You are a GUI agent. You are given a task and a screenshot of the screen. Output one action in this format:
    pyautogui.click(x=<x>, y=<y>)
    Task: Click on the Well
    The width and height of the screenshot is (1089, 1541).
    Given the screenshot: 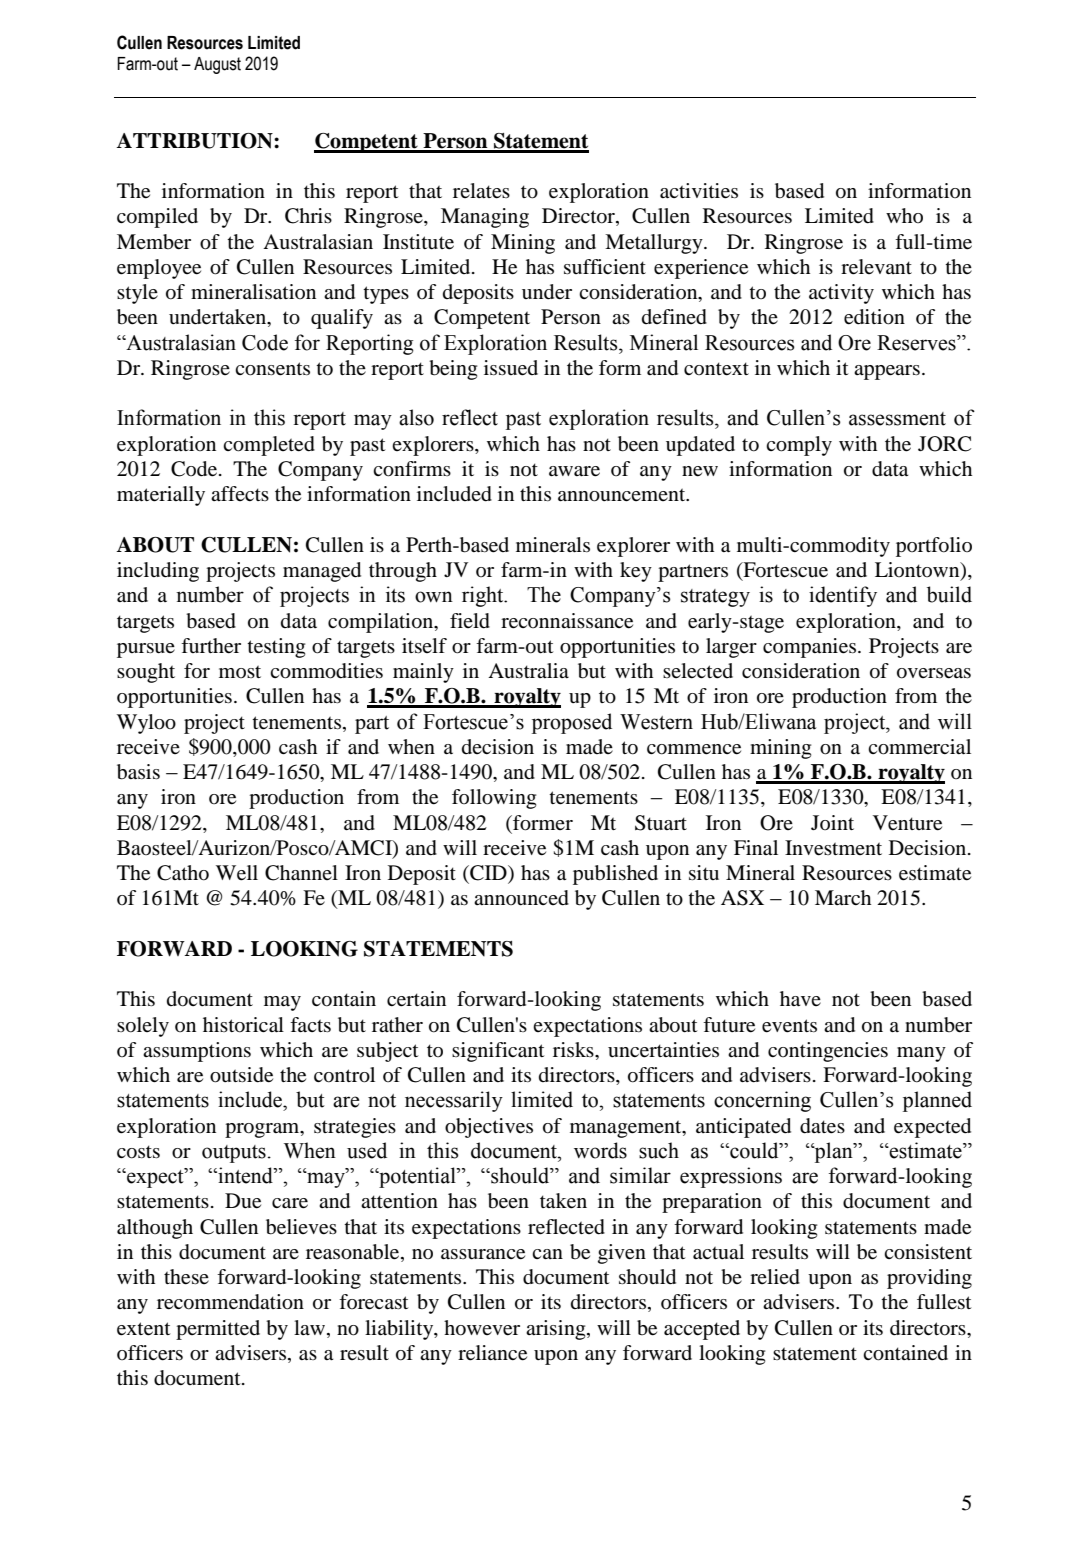 What is the action you would take?
    pyautogui.click(x=237, y=873)
